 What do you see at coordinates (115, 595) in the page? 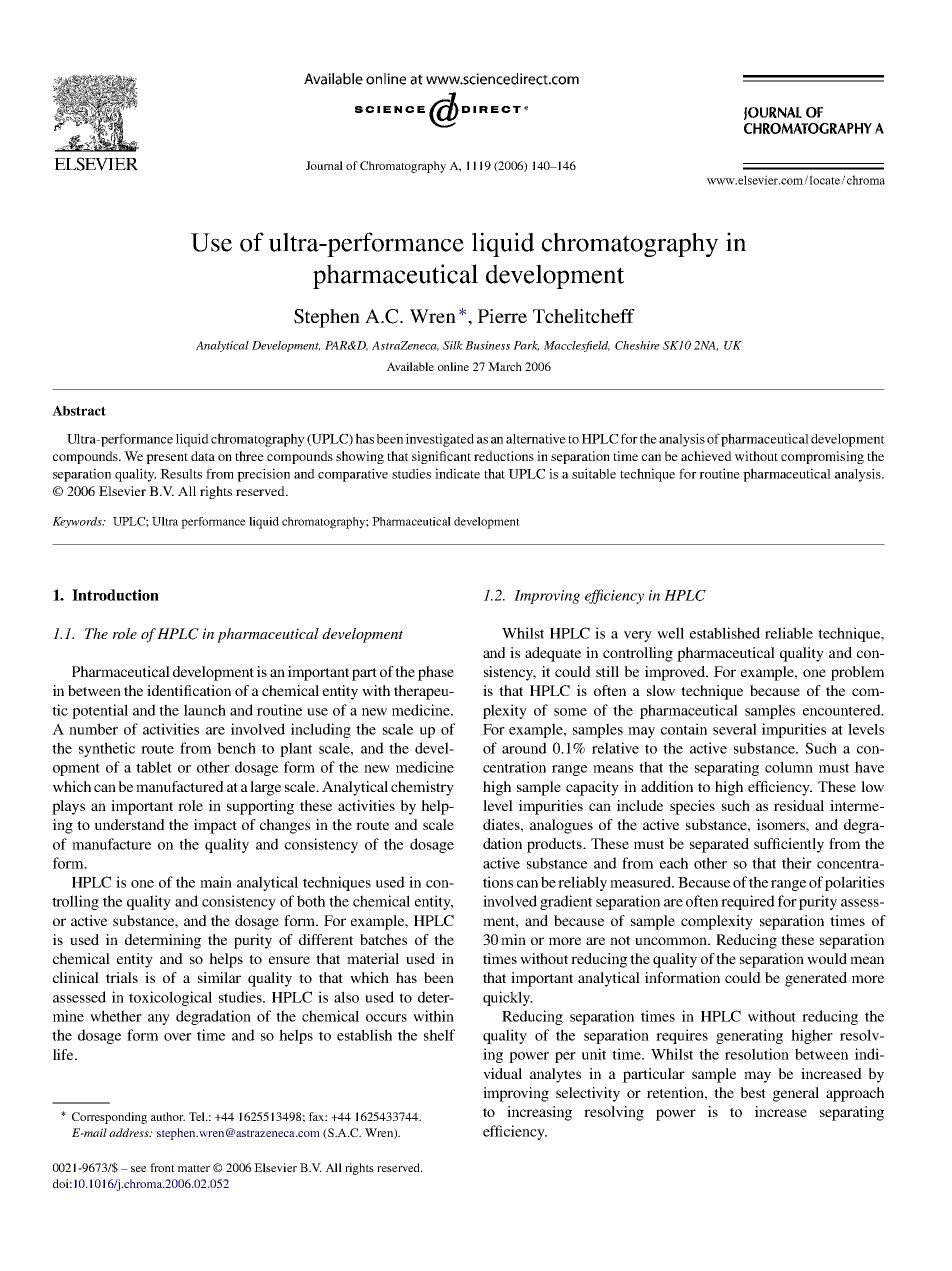
I see `Introduction` at bounding box center [115, 595].
